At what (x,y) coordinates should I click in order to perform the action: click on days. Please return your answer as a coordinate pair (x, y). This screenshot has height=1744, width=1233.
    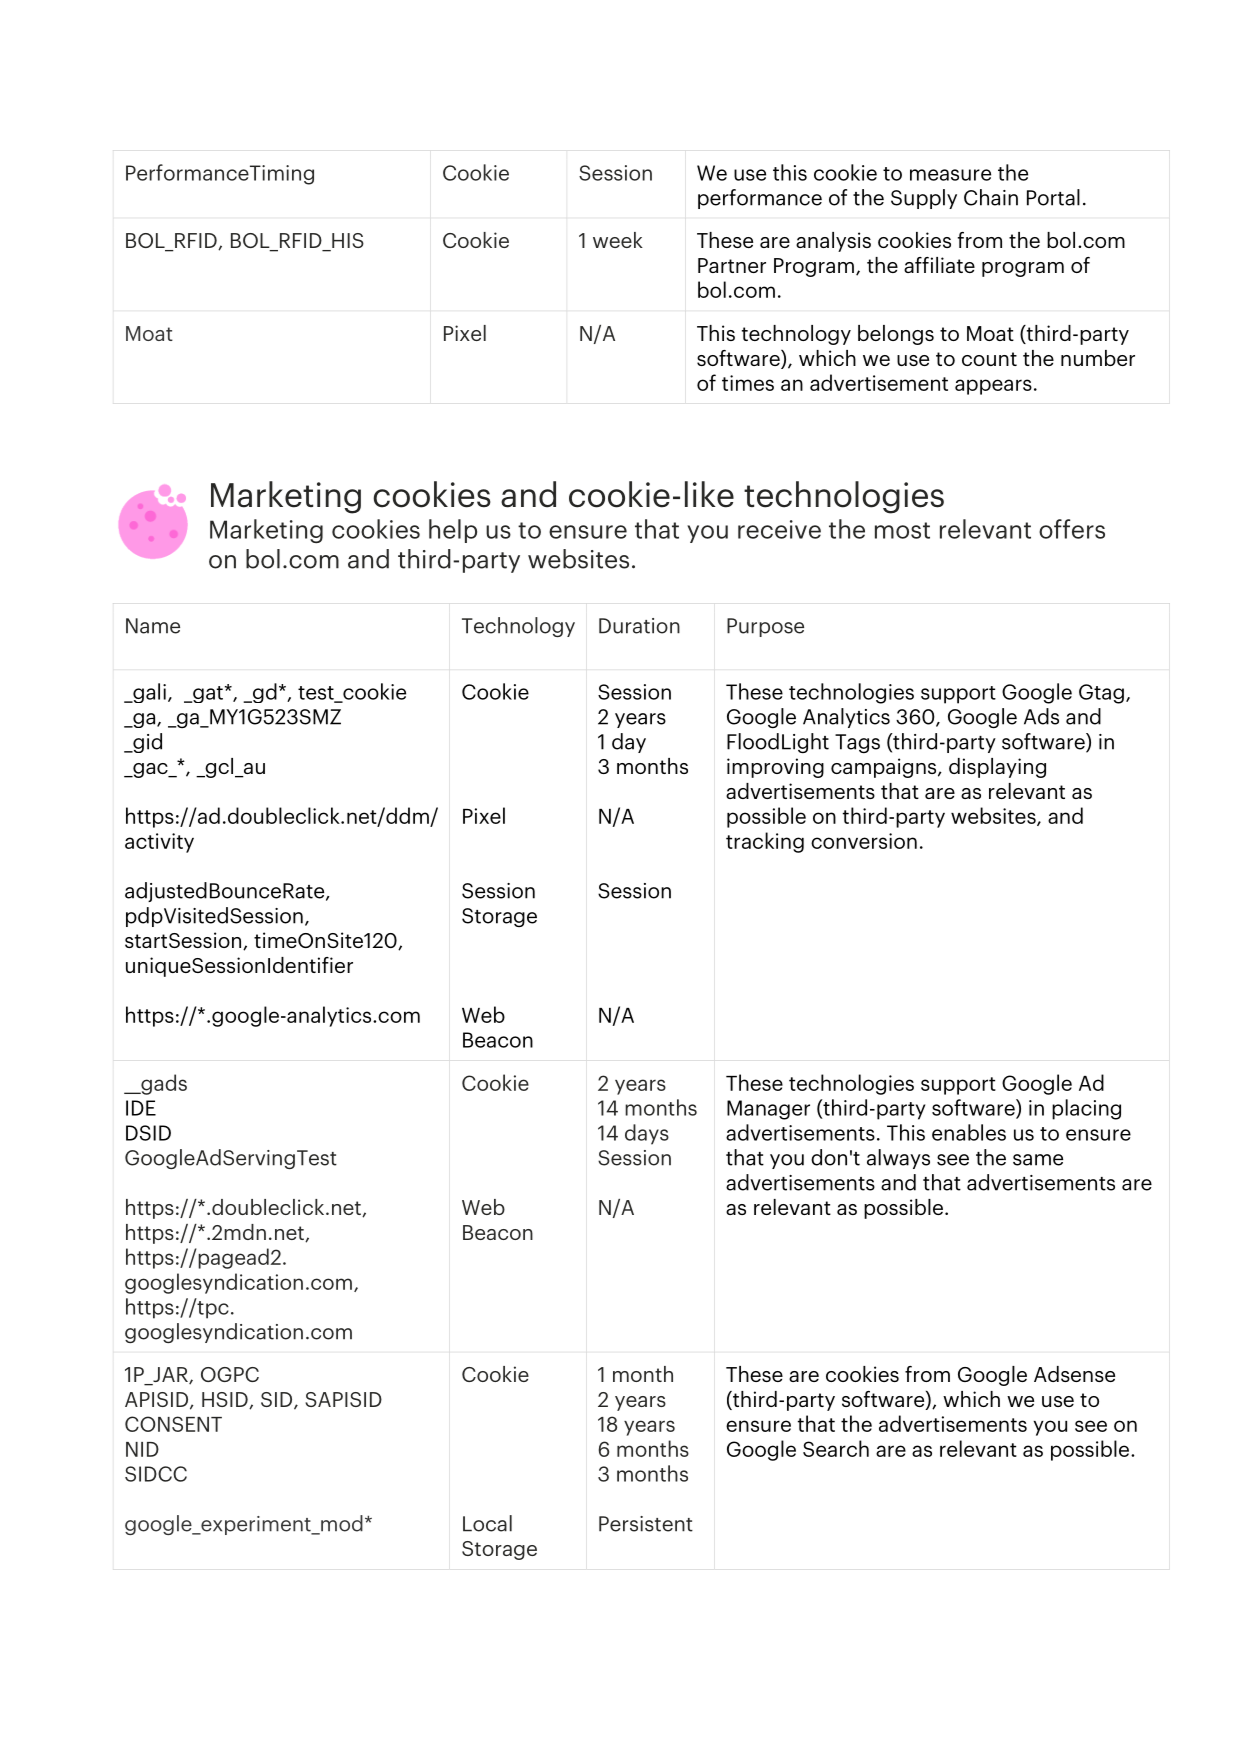
    Looking at the image, I should click on (647, 1134).
